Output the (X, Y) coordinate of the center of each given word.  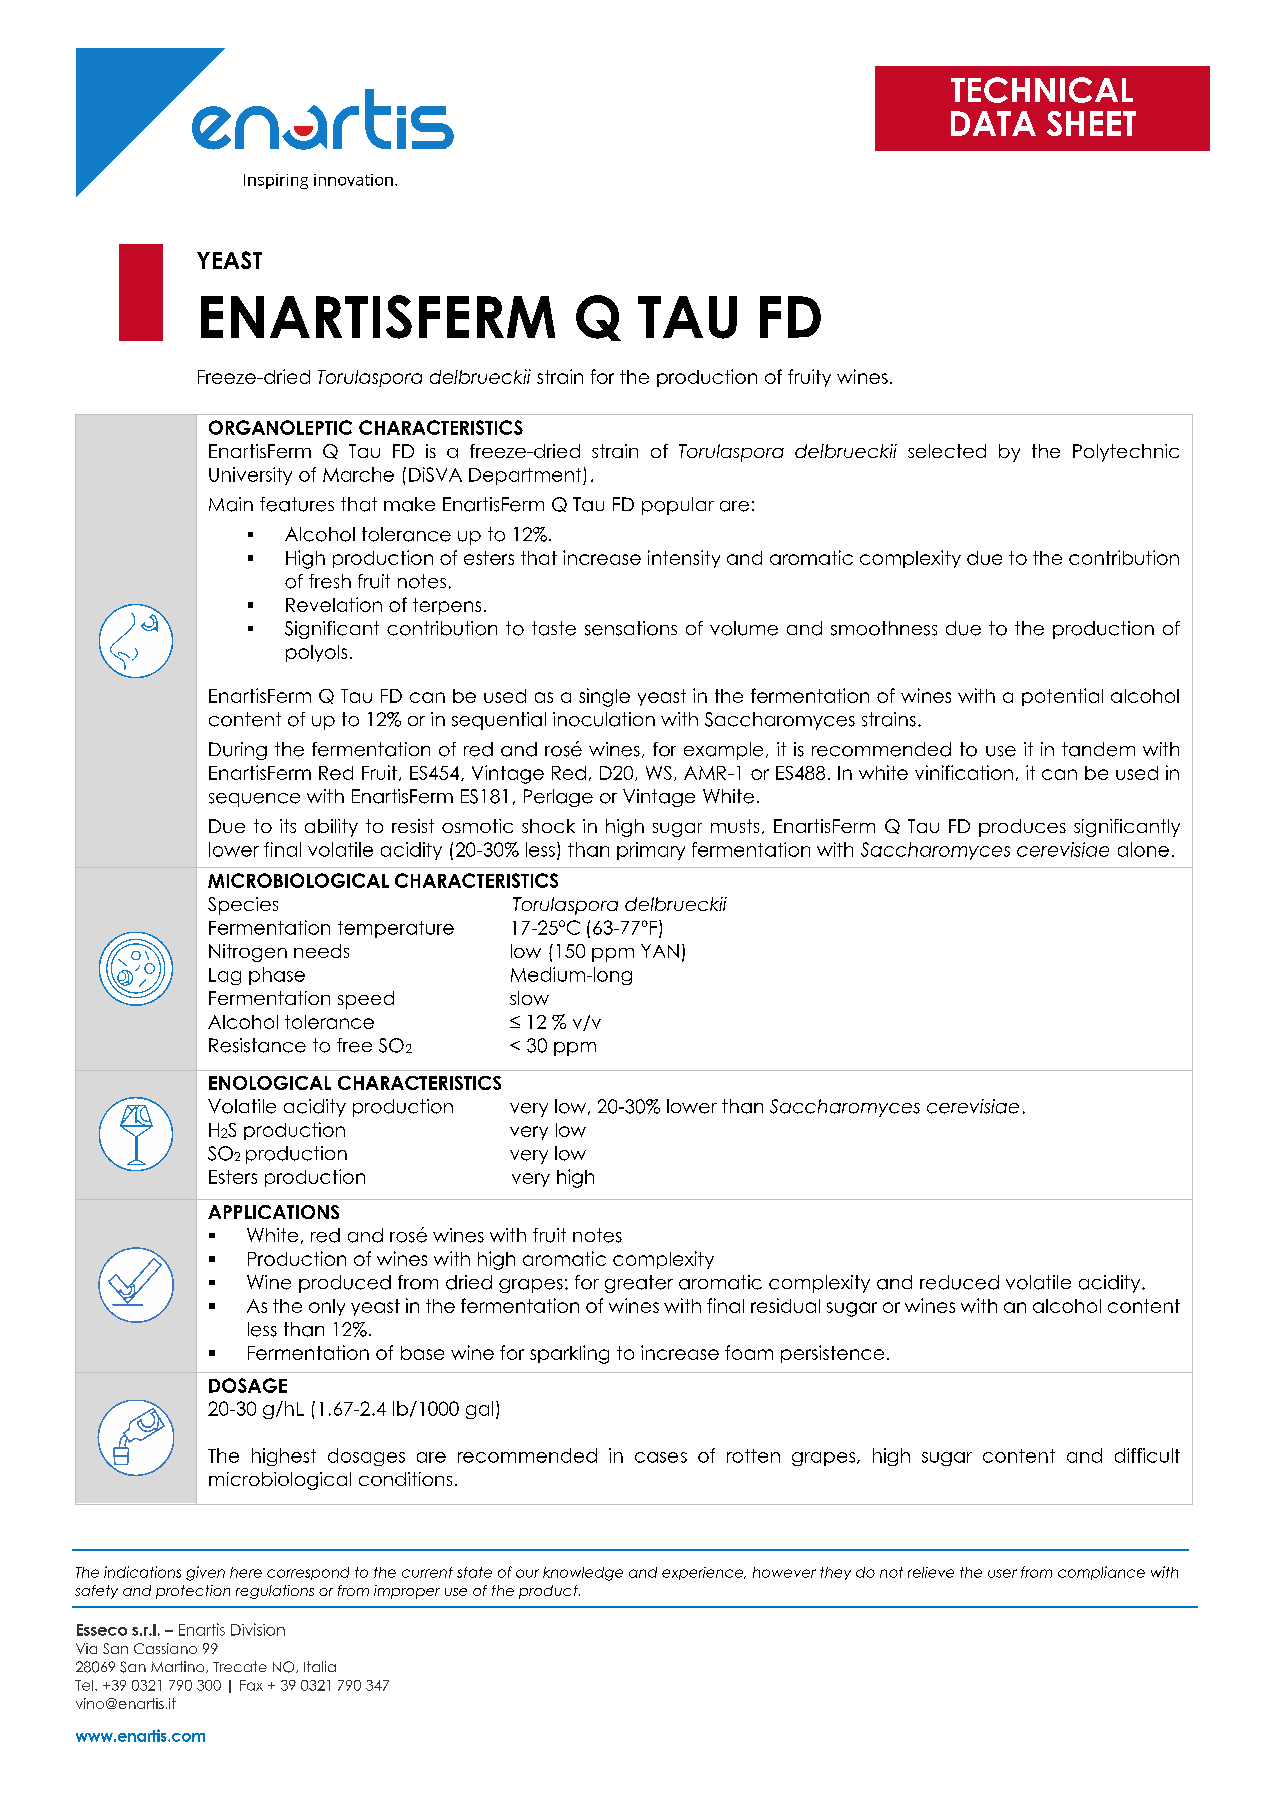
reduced (959, 1282)
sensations (631, 628)
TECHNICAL (1042, 90)
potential (1062, 697)
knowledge (583, 1574)
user (1002, 1573)
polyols (316, 653)
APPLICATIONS (273, 1212)
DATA (993, 123)
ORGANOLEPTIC (280, 427)
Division (258, 1629)
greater (639, 1284)
